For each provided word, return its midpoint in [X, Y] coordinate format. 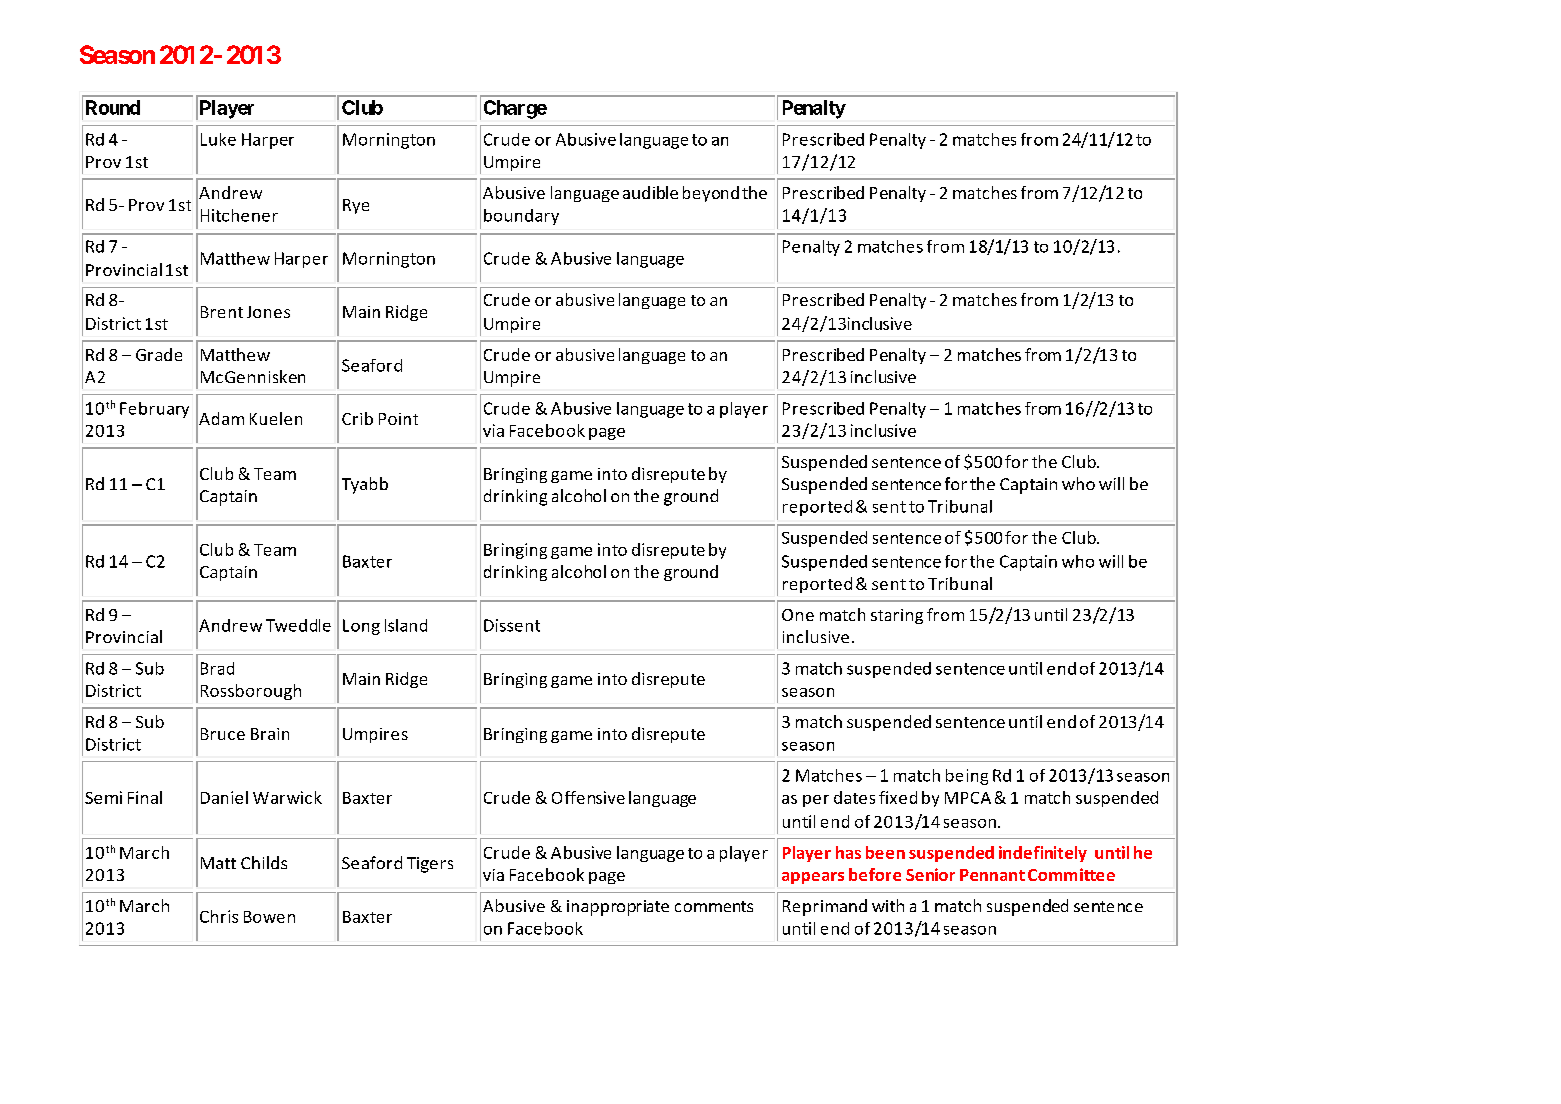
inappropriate [618, 908]
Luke [218, 139]
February [154, 410]
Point [398, 419]
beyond [711, 194]
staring [897, 616]
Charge [515, 109]
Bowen [269, 917]
